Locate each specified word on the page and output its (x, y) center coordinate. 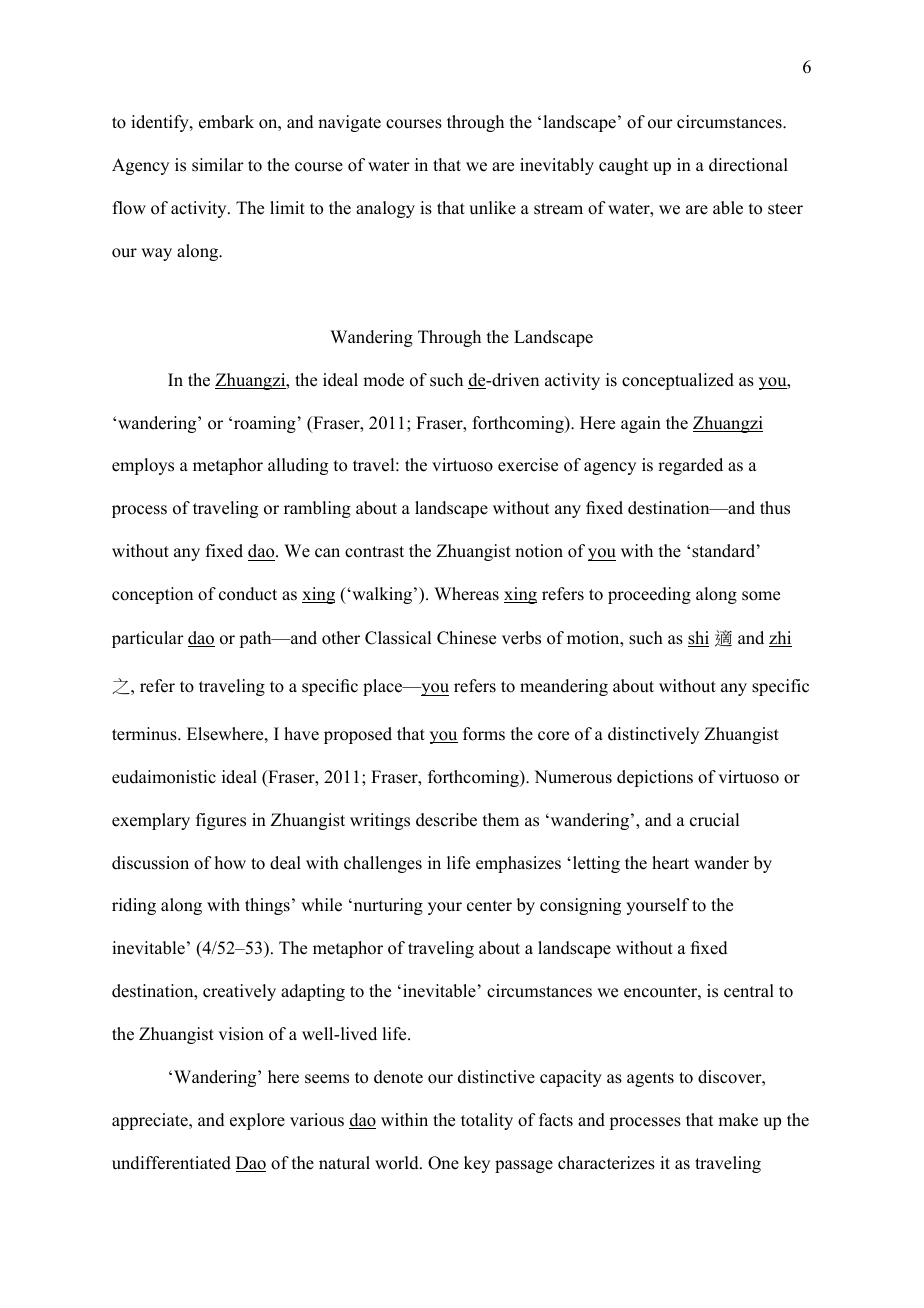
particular (148, 639)
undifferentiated (171, 1163)
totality (487, 1121)
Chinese (466, 638)
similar (218, 165)
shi (698, 639)
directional (748, 165)
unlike (492, 208)
